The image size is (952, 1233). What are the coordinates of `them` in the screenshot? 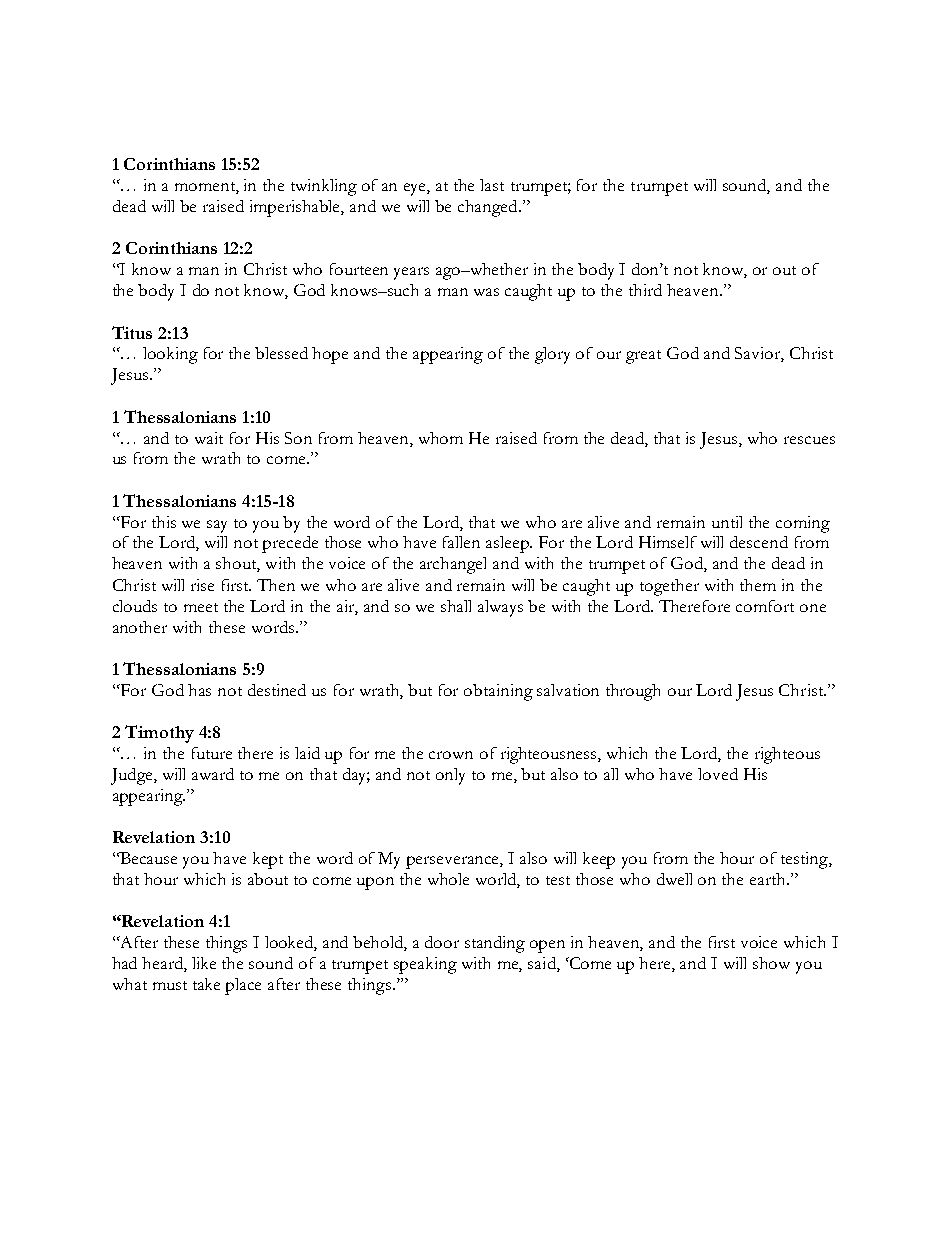 It's located at (758, 585).
